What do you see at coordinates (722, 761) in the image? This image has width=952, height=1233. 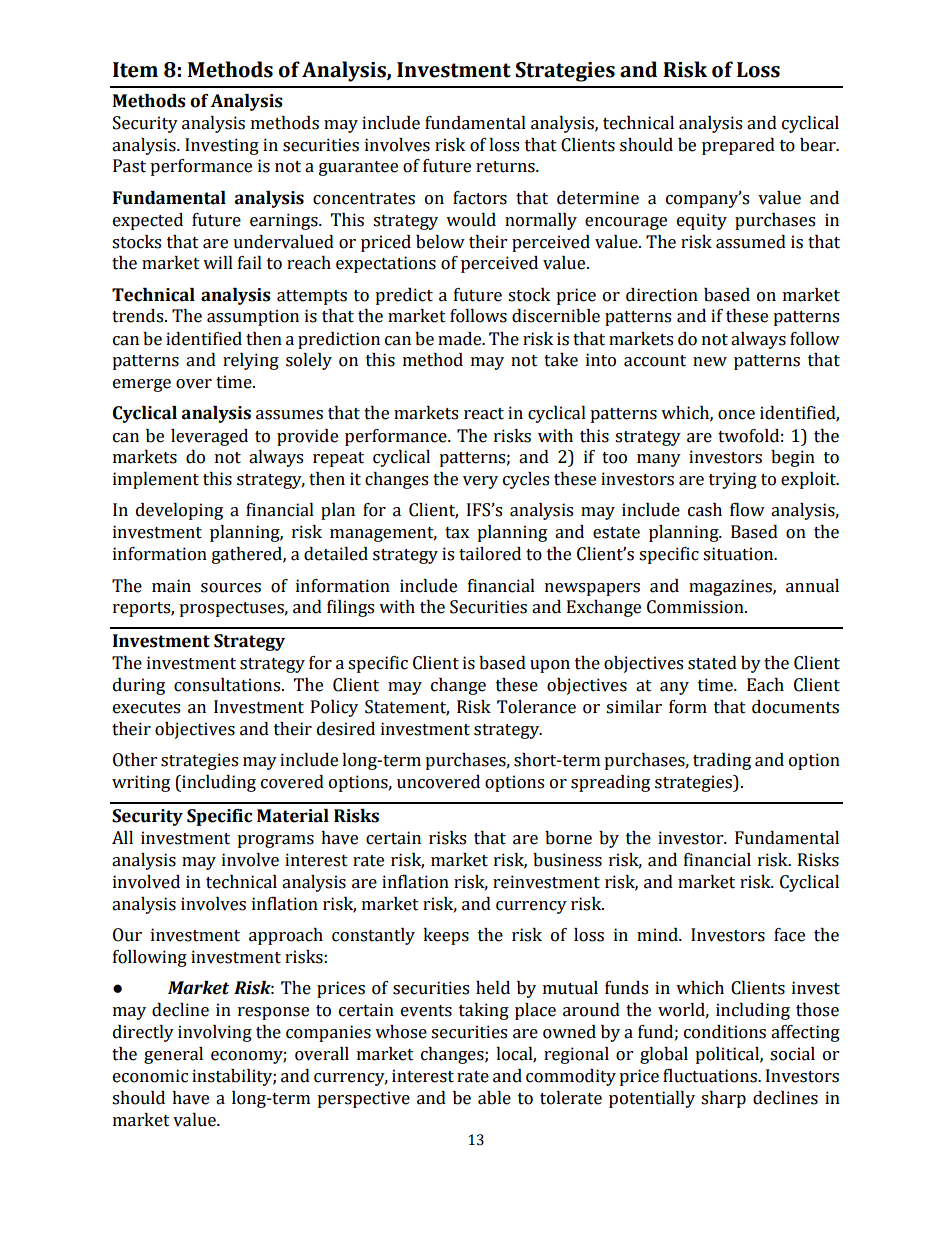 I see `trading` at bounding box center [722, 761].
